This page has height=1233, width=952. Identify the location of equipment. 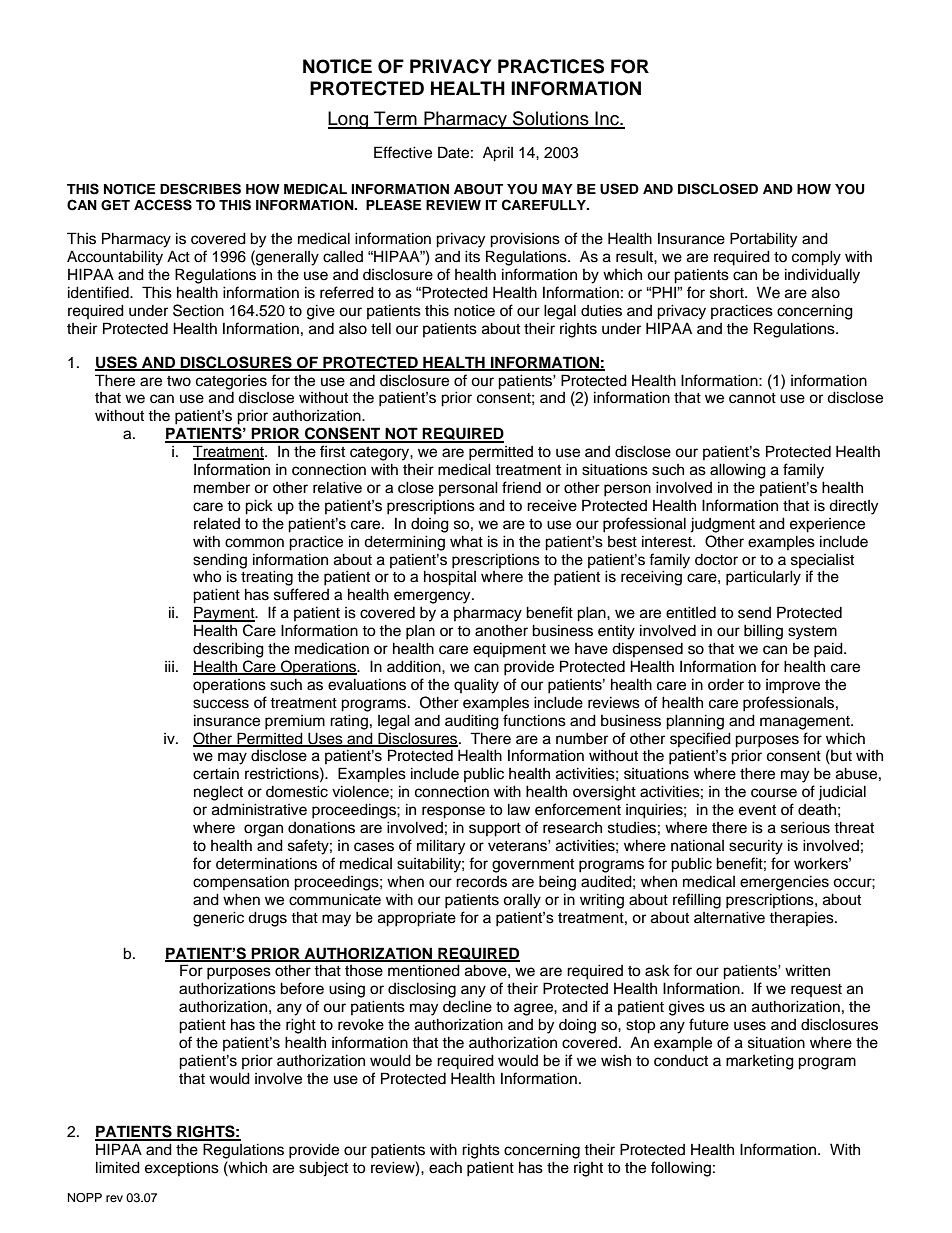
(509, 650).
